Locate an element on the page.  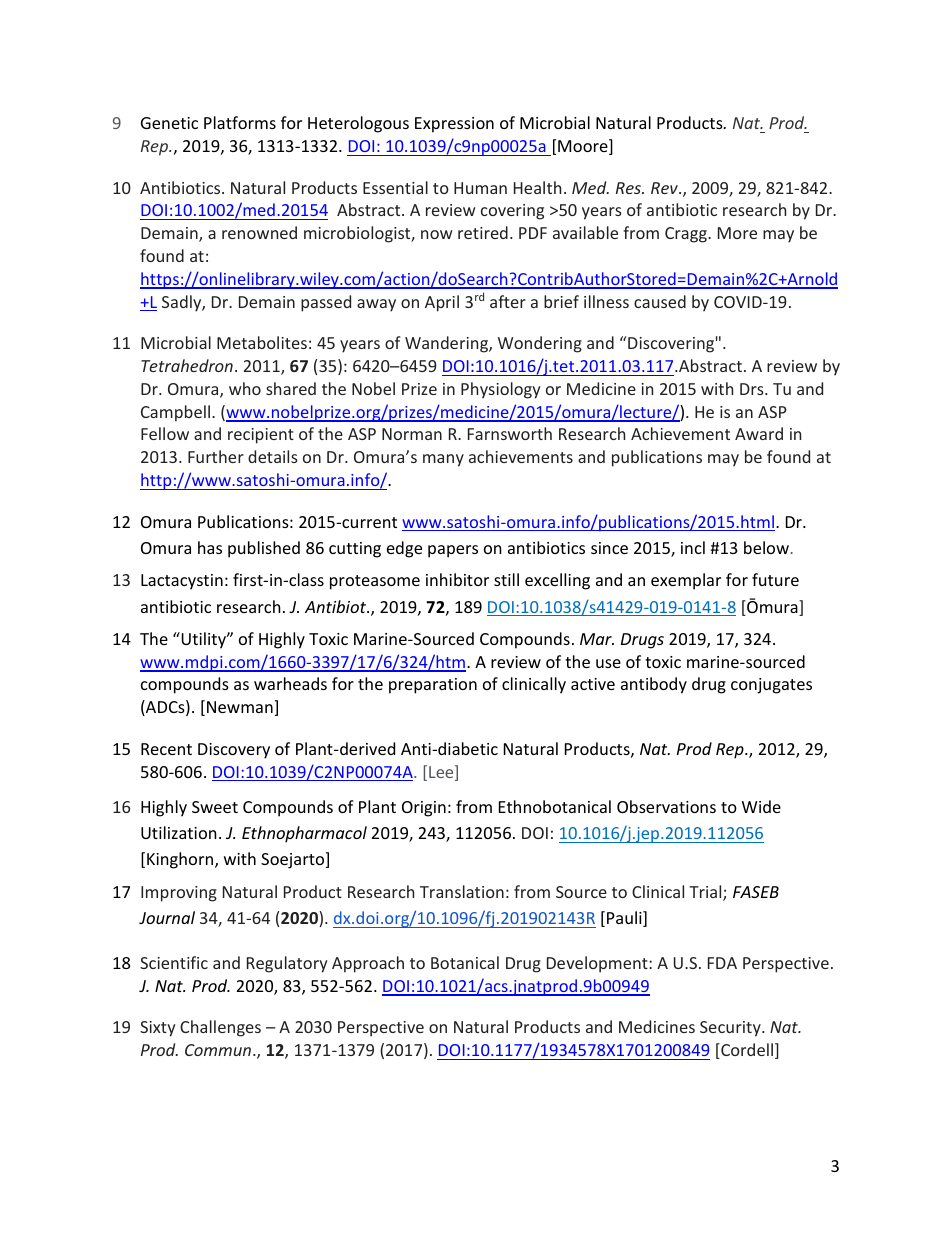
conjugates is located at coordinates (771, 686).
